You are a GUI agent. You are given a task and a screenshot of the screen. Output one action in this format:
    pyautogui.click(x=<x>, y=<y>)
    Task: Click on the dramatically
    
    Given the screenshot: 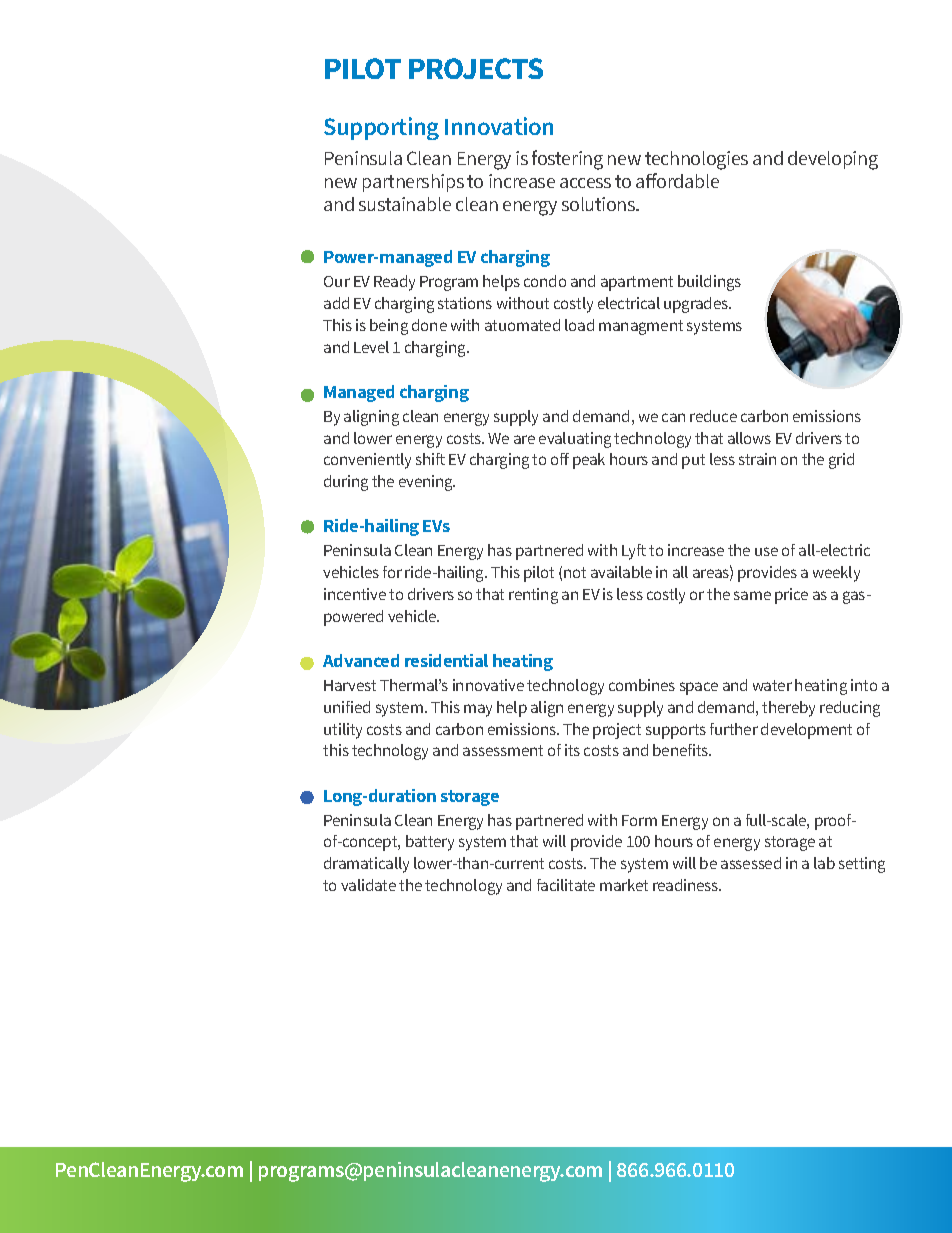 What is the action you would take?
    pyautogui.click(x=366, y=865)
